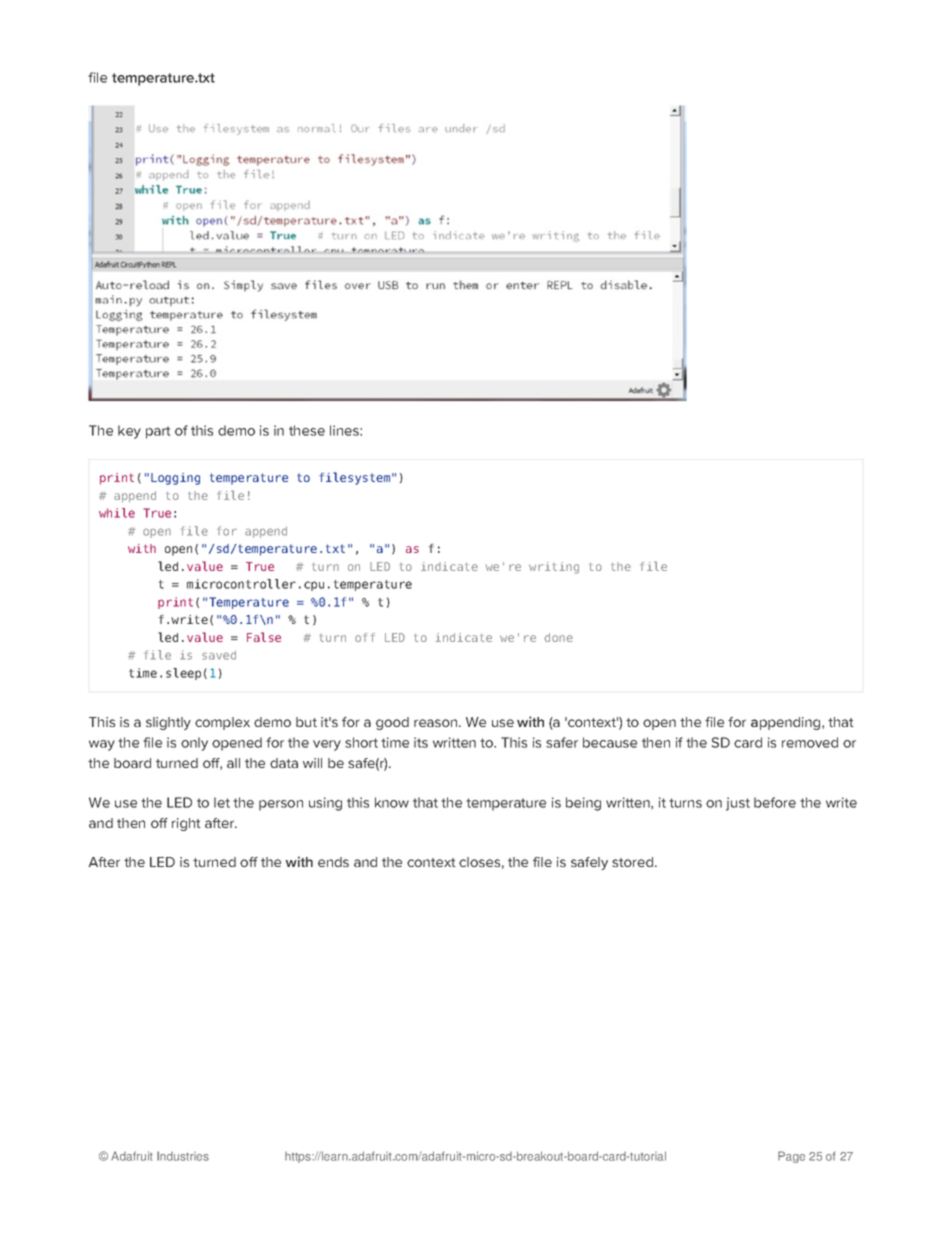  What do you see at coordinates (333, 862) in the screenshot?
I see `ends` at bounding box center [333, 862].
